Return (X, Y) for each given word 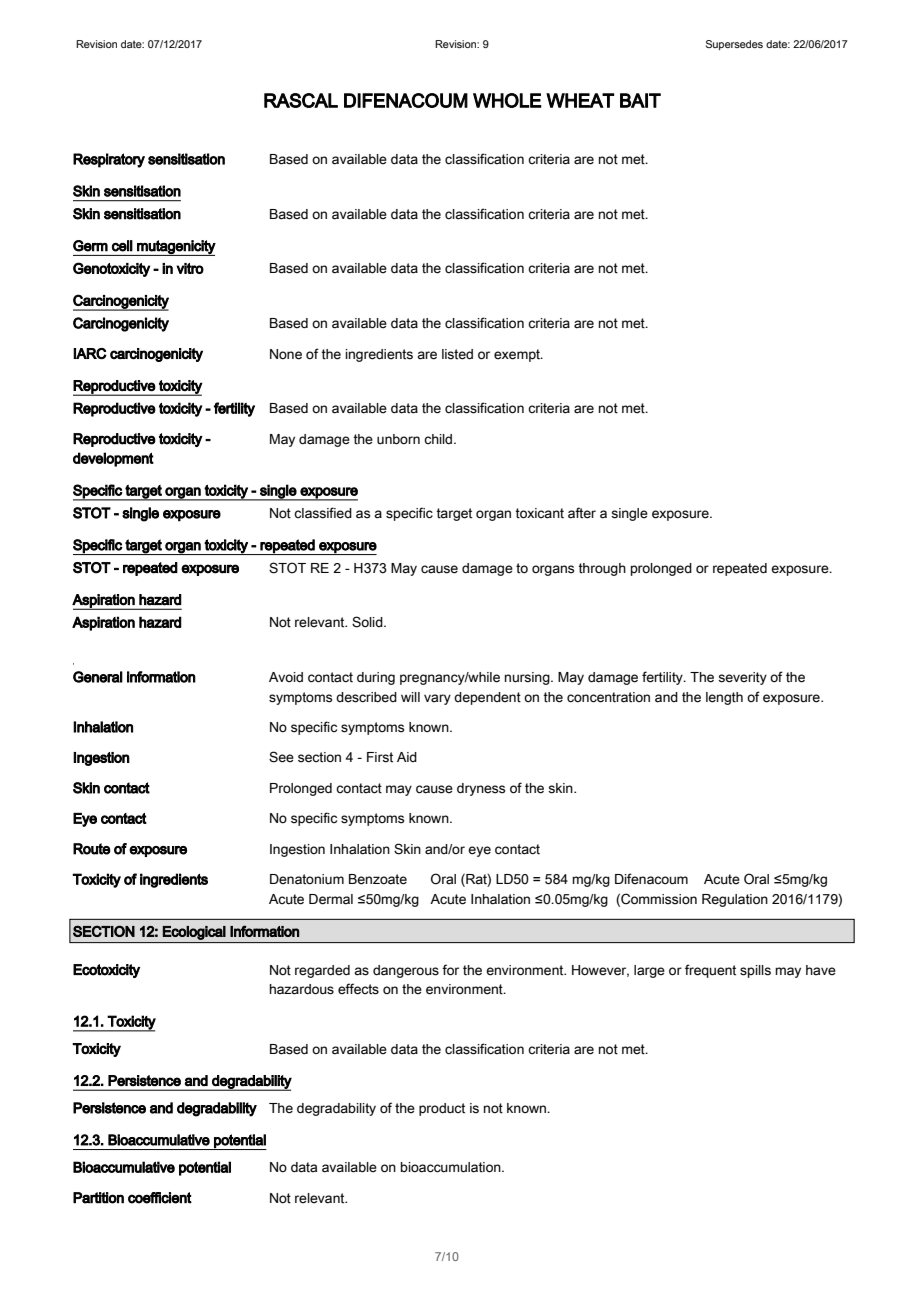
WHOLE (507, 100)
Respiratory (109, 160)
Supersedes (734, 45)
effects (358, 989)
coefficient (160, 1198)
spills (755, 971)
